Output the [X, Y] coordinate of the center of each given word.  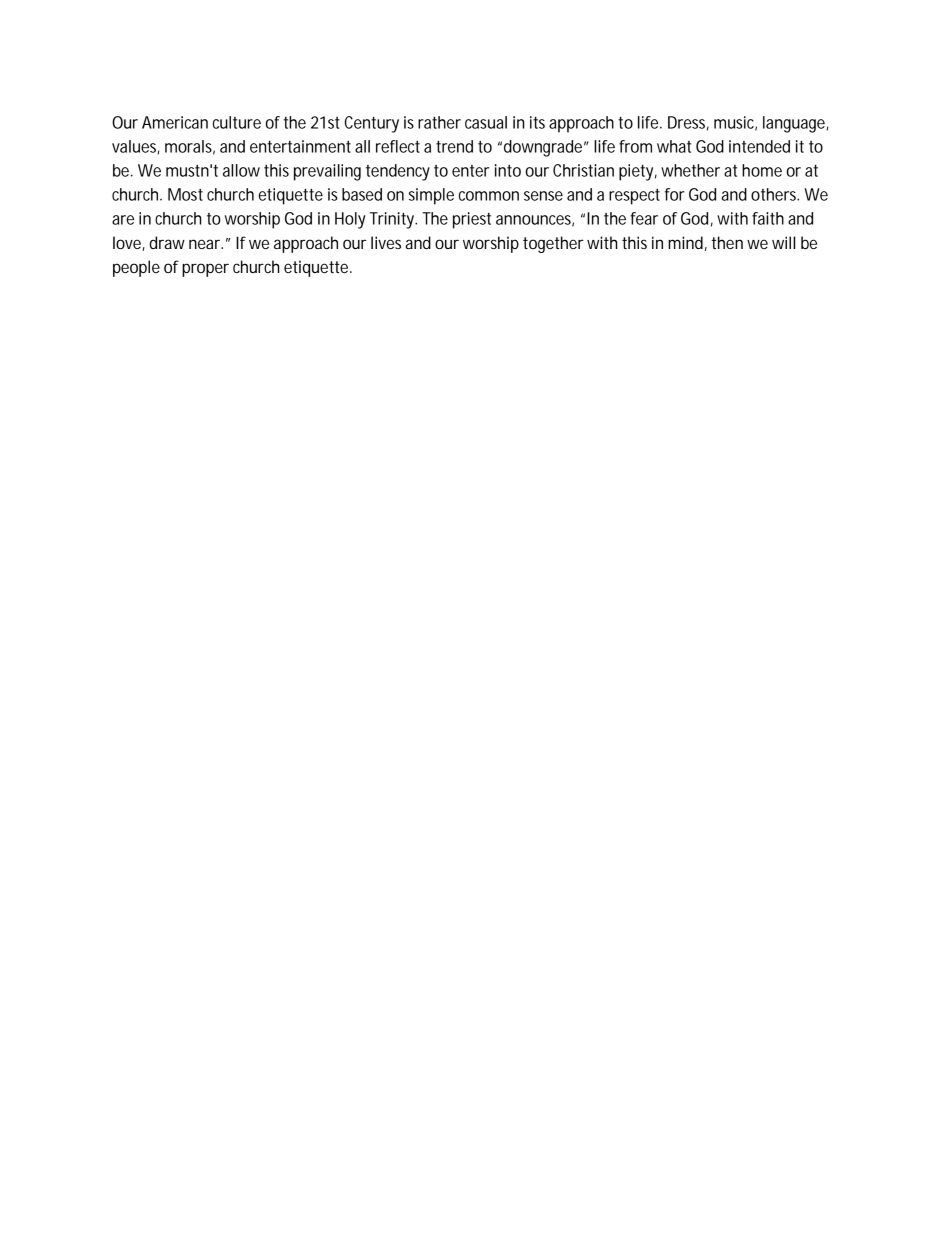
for [675, 194]
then [727, 242]
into [508, 170]
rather [439, 122]
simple [431, 196]
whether [690, 170]
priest [472, 220]
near [206, 244]
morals [190, 147]
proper [205, 270]
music [735, 123]
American [175, 122]
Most [185, 194]
